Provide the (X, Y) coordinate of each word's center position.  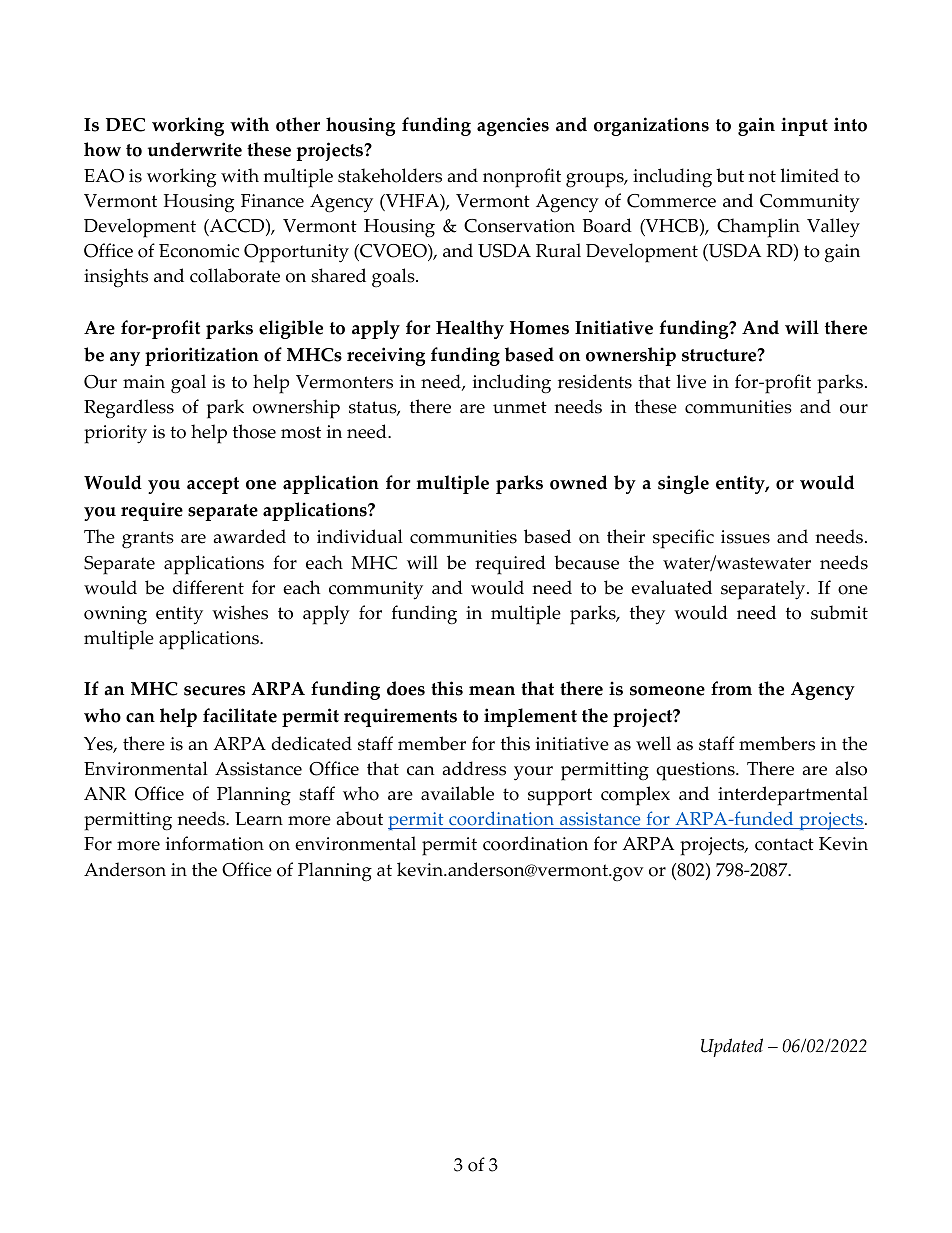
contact (784, 844)
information (215, 843)
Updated (732, 1047)
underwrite (195, 149)
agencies (513, 126)
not (762, 176)
